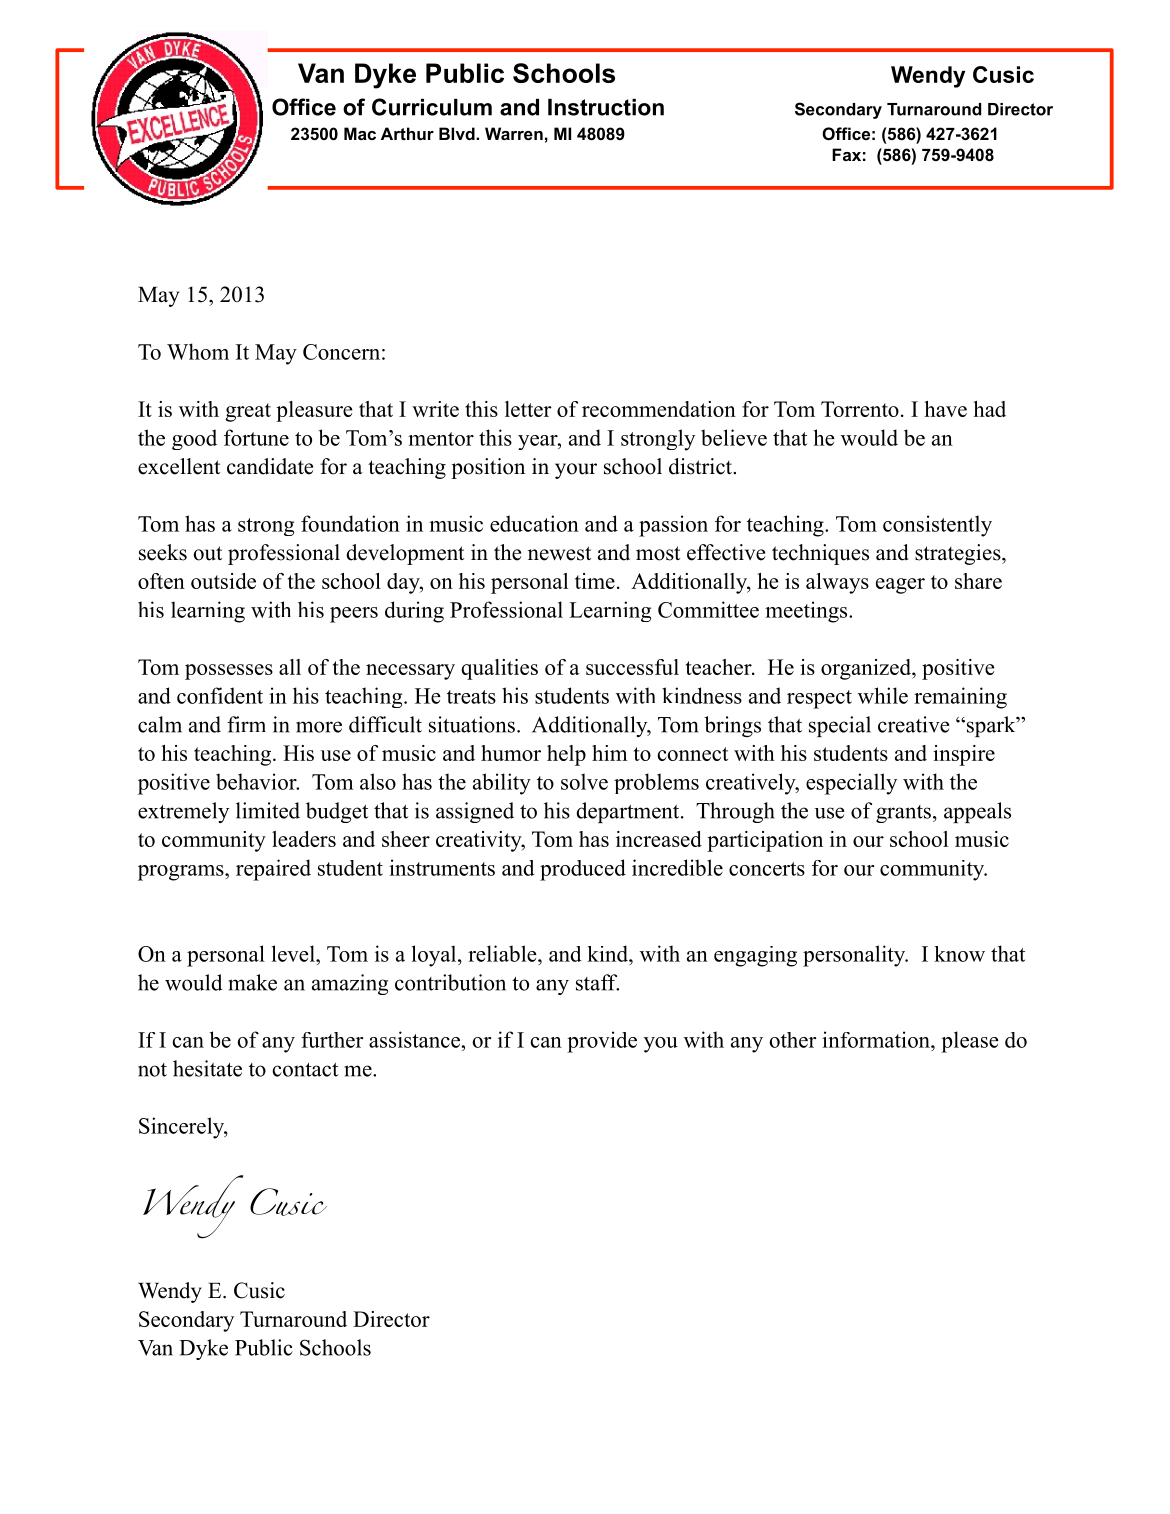 This screenshot has width=1170, height=1514. What do you see at coordinates (602, 1042) in the screenshot?
I see `provide` at bounding box center [602, 1042].
